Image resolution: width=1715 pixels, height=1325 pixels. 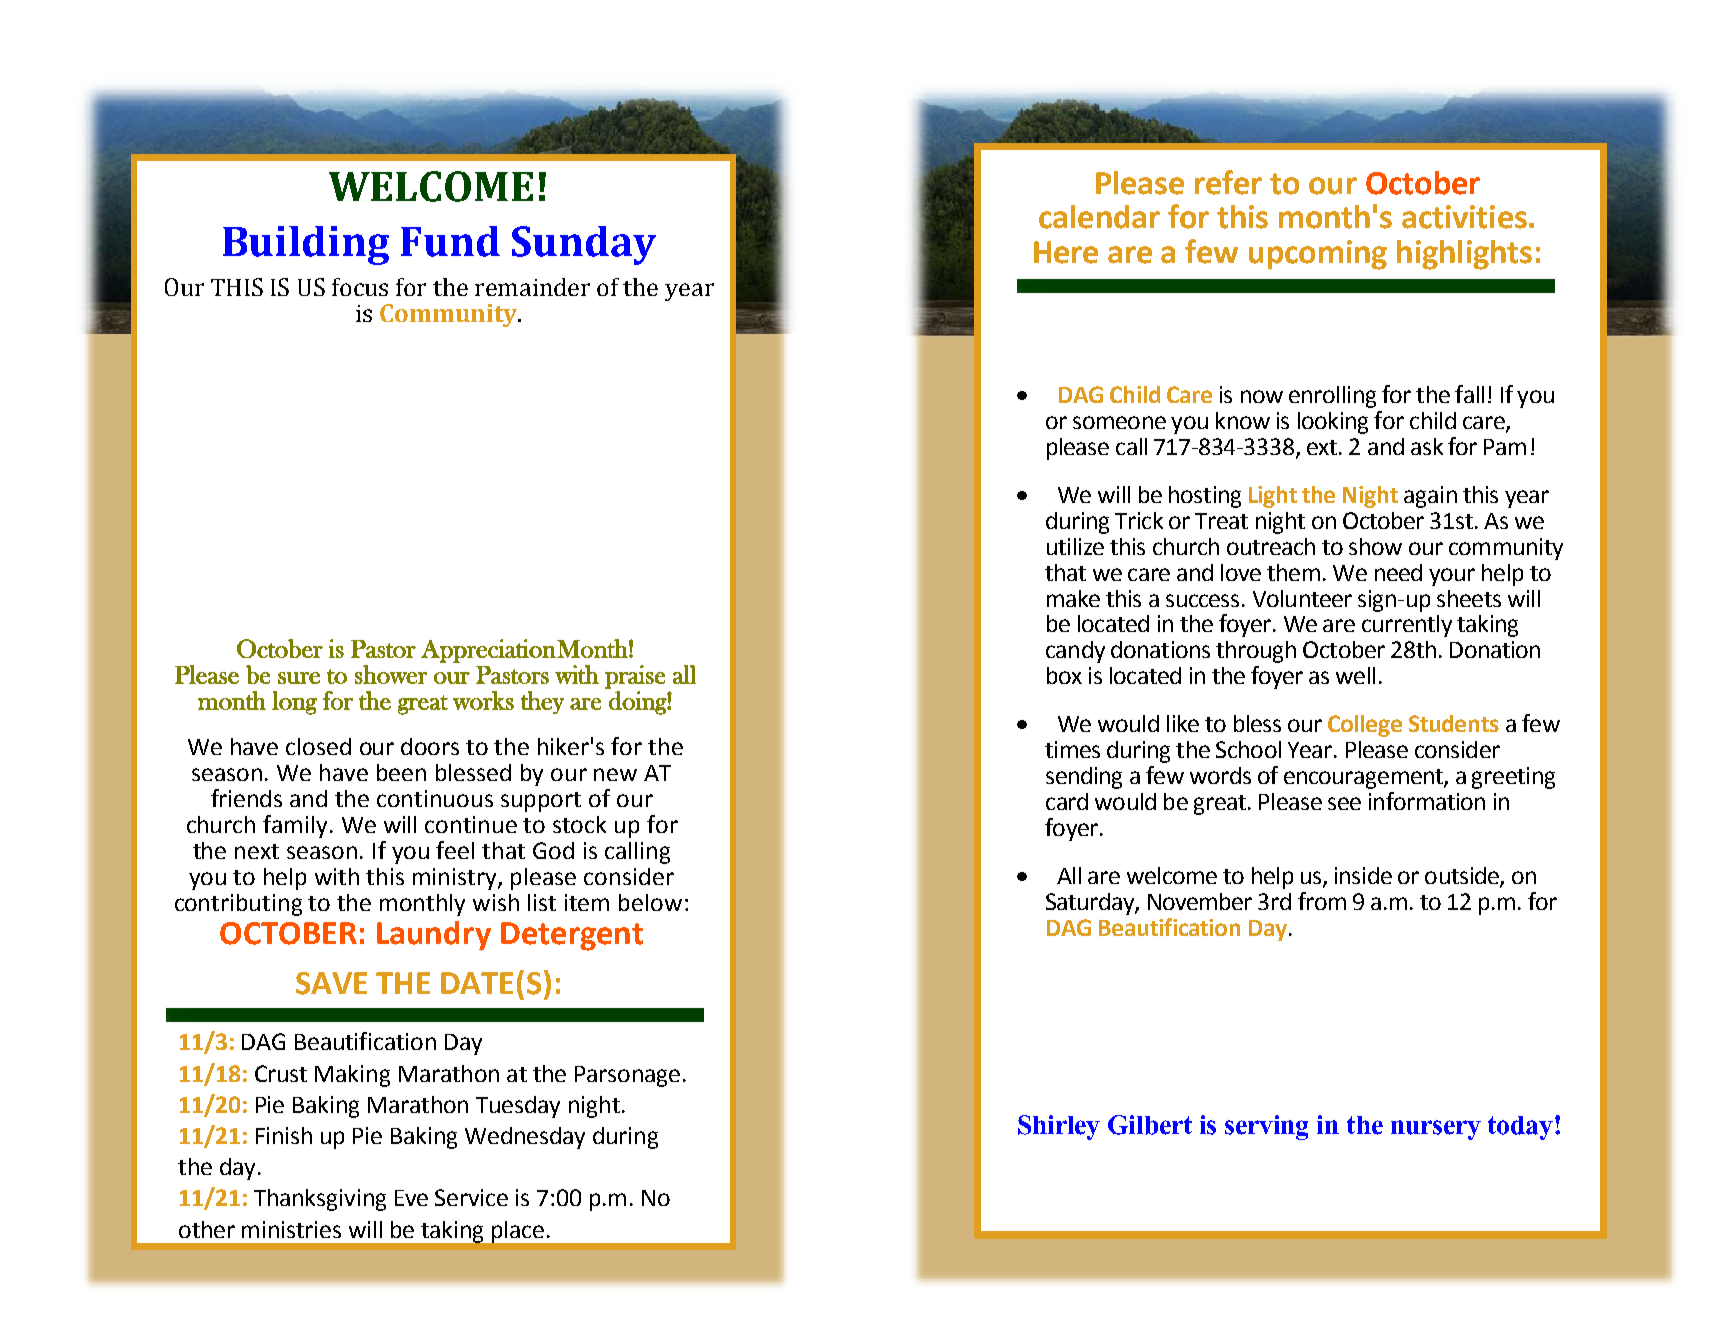 What do you see at coordinates (1464, 217) in the page?
I see `activities` at bounding box center [1464, 217].
